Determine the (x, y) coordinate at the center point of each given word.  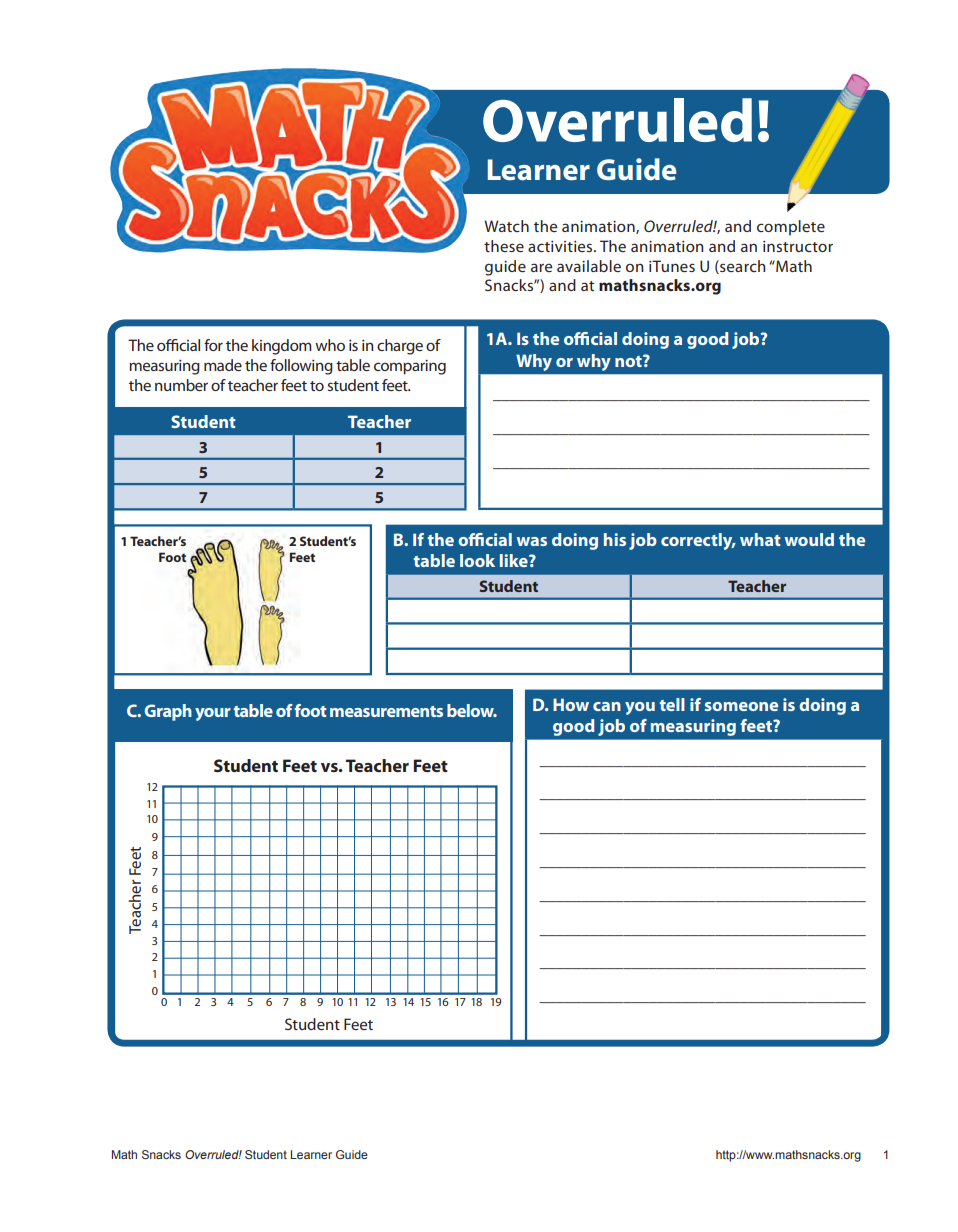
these (504, 246)
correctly (698, 541)
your (213, 714)
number (181, 385)
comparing (410, 367)
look (477, 560)
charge (400, 347)
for (213, 345)
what (760, 539)
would (809, 539)
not (629, 361)
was (532, 541)
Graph (168, 712)
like (515, 560)
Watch (506, 226)
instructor (798, 246)
